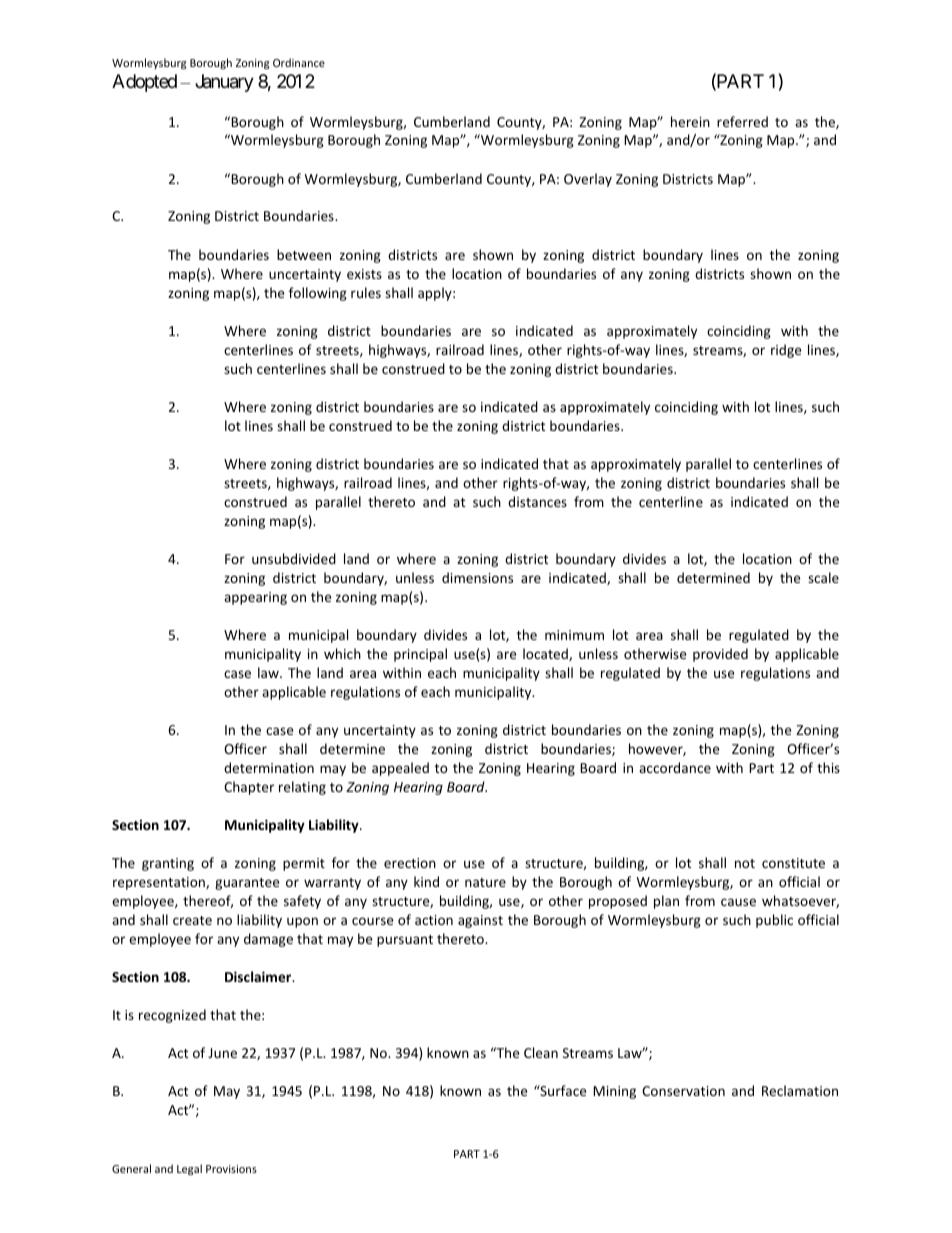 This screenshot has width=952, height=1233. What do you see at coordinates (224, 83) in the screenshot?
I see `January` at bounding box center [224, 83].
